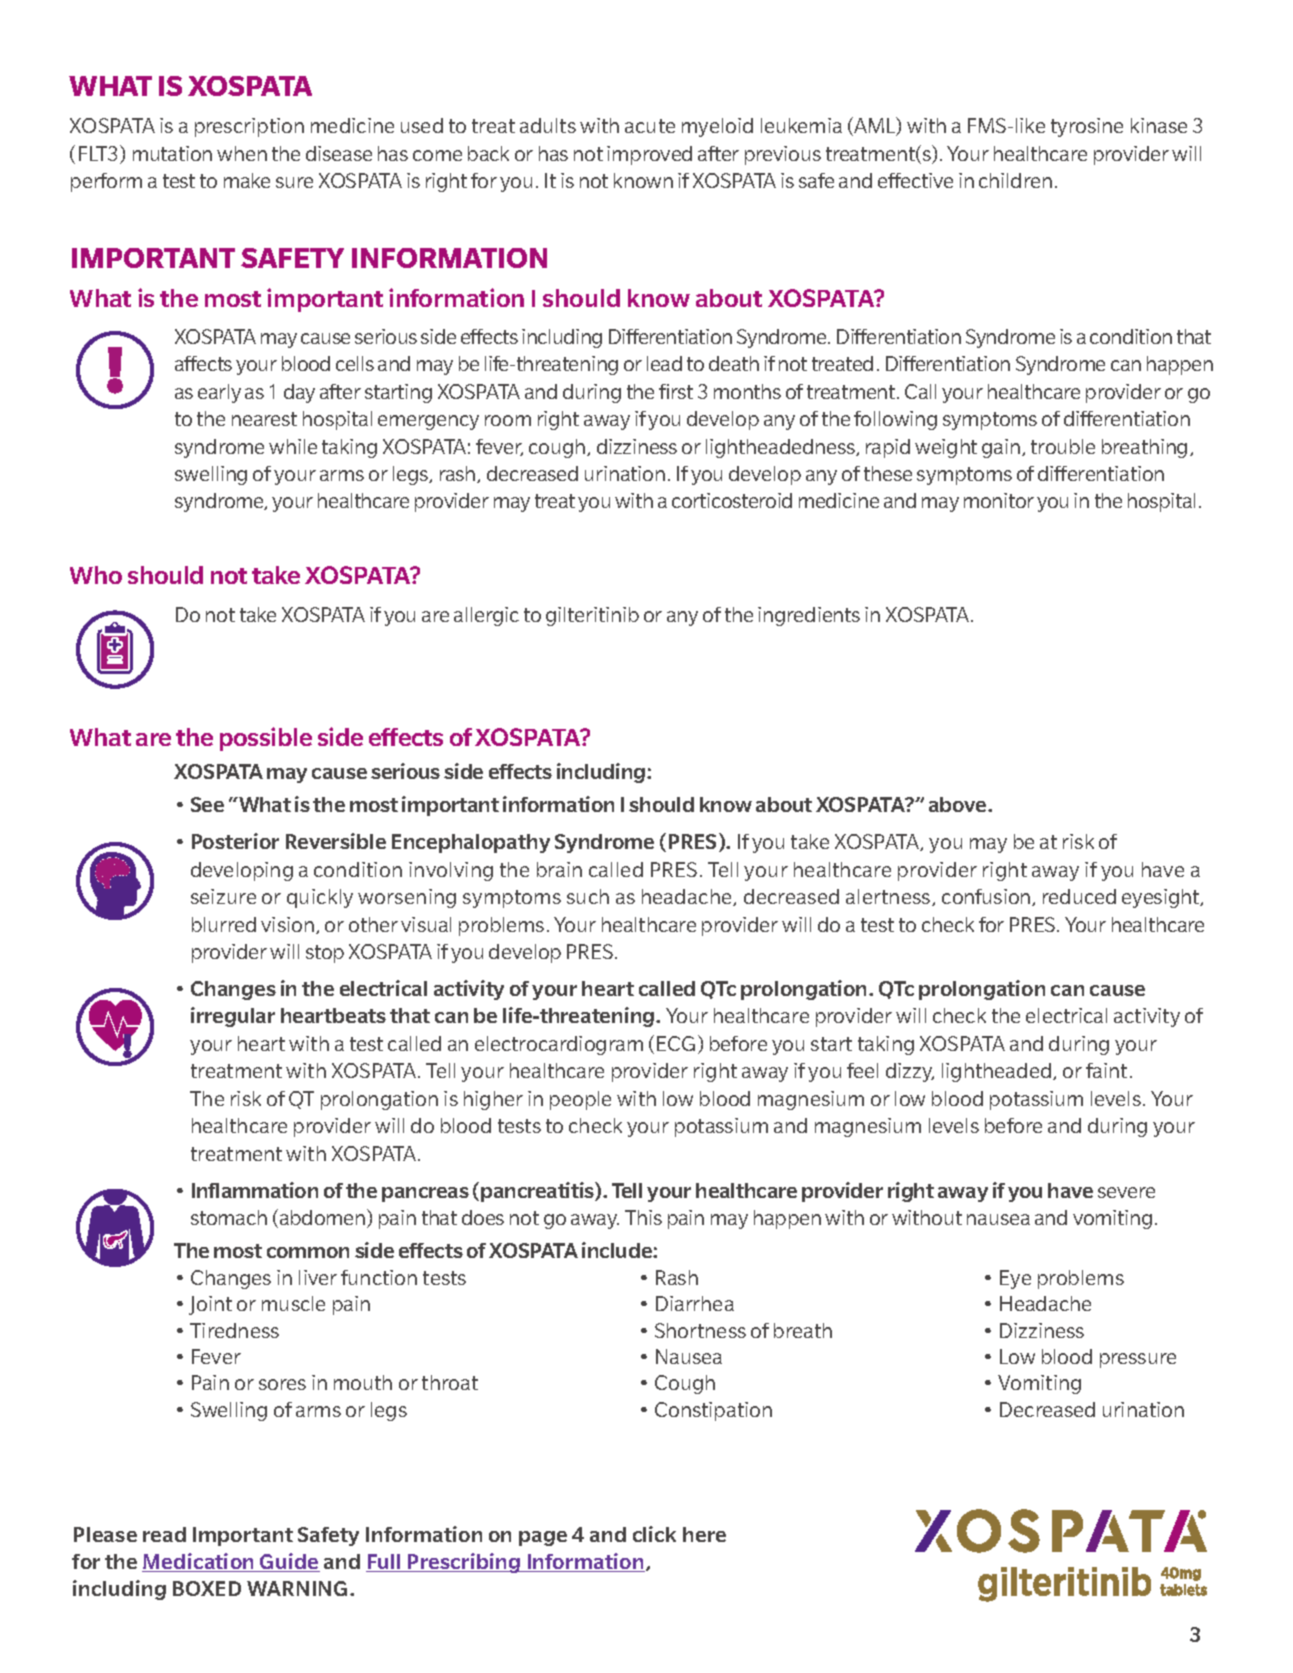  Describe the element at coordinates (999, 500) in the image. I see `monitor` at that location.
